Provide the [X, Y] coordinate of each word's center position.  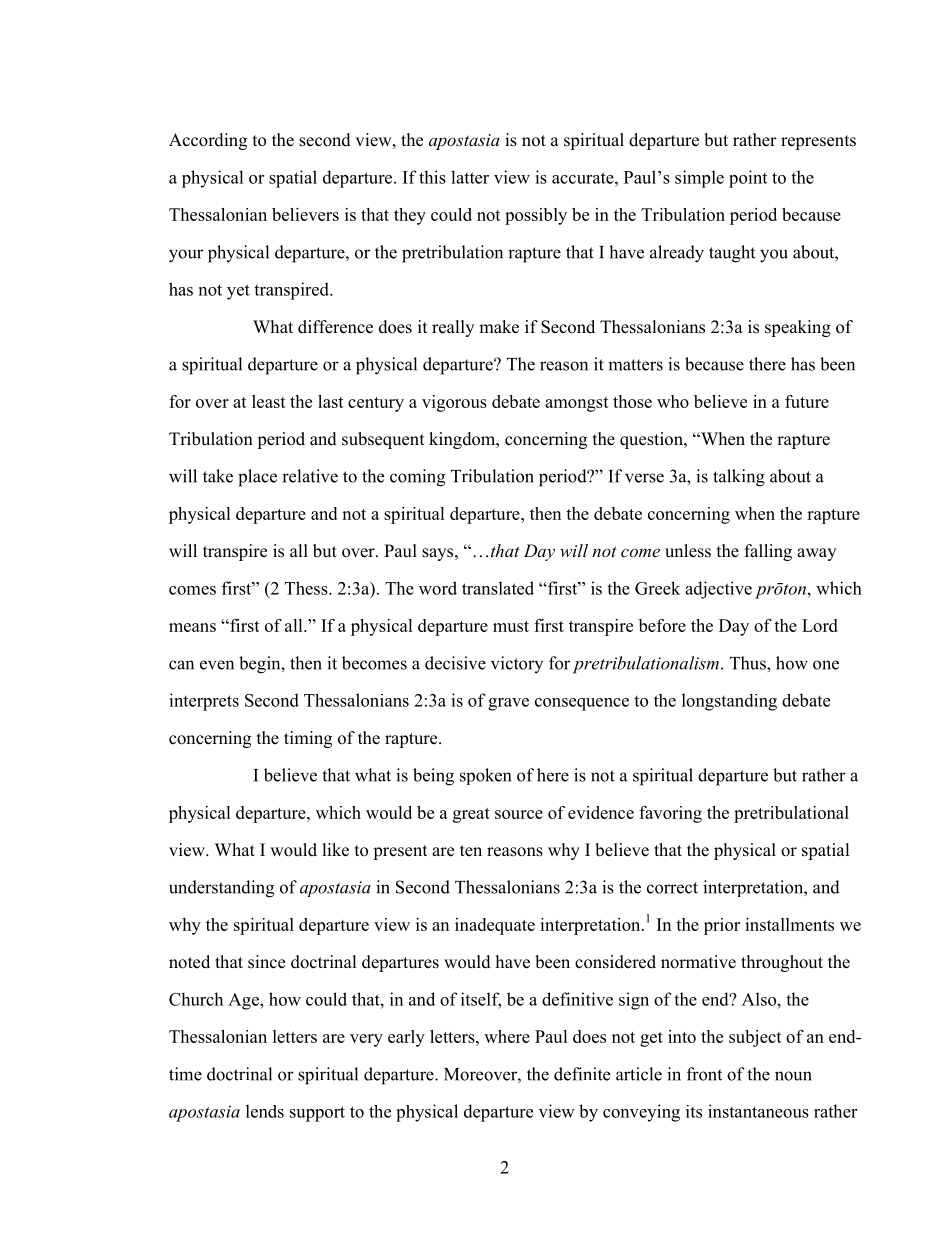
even [217, 665]
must [511, 626]
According [208, 141]
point [748, 179]
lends [265, 1111]
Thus [749, 663]
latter [470, 177]
